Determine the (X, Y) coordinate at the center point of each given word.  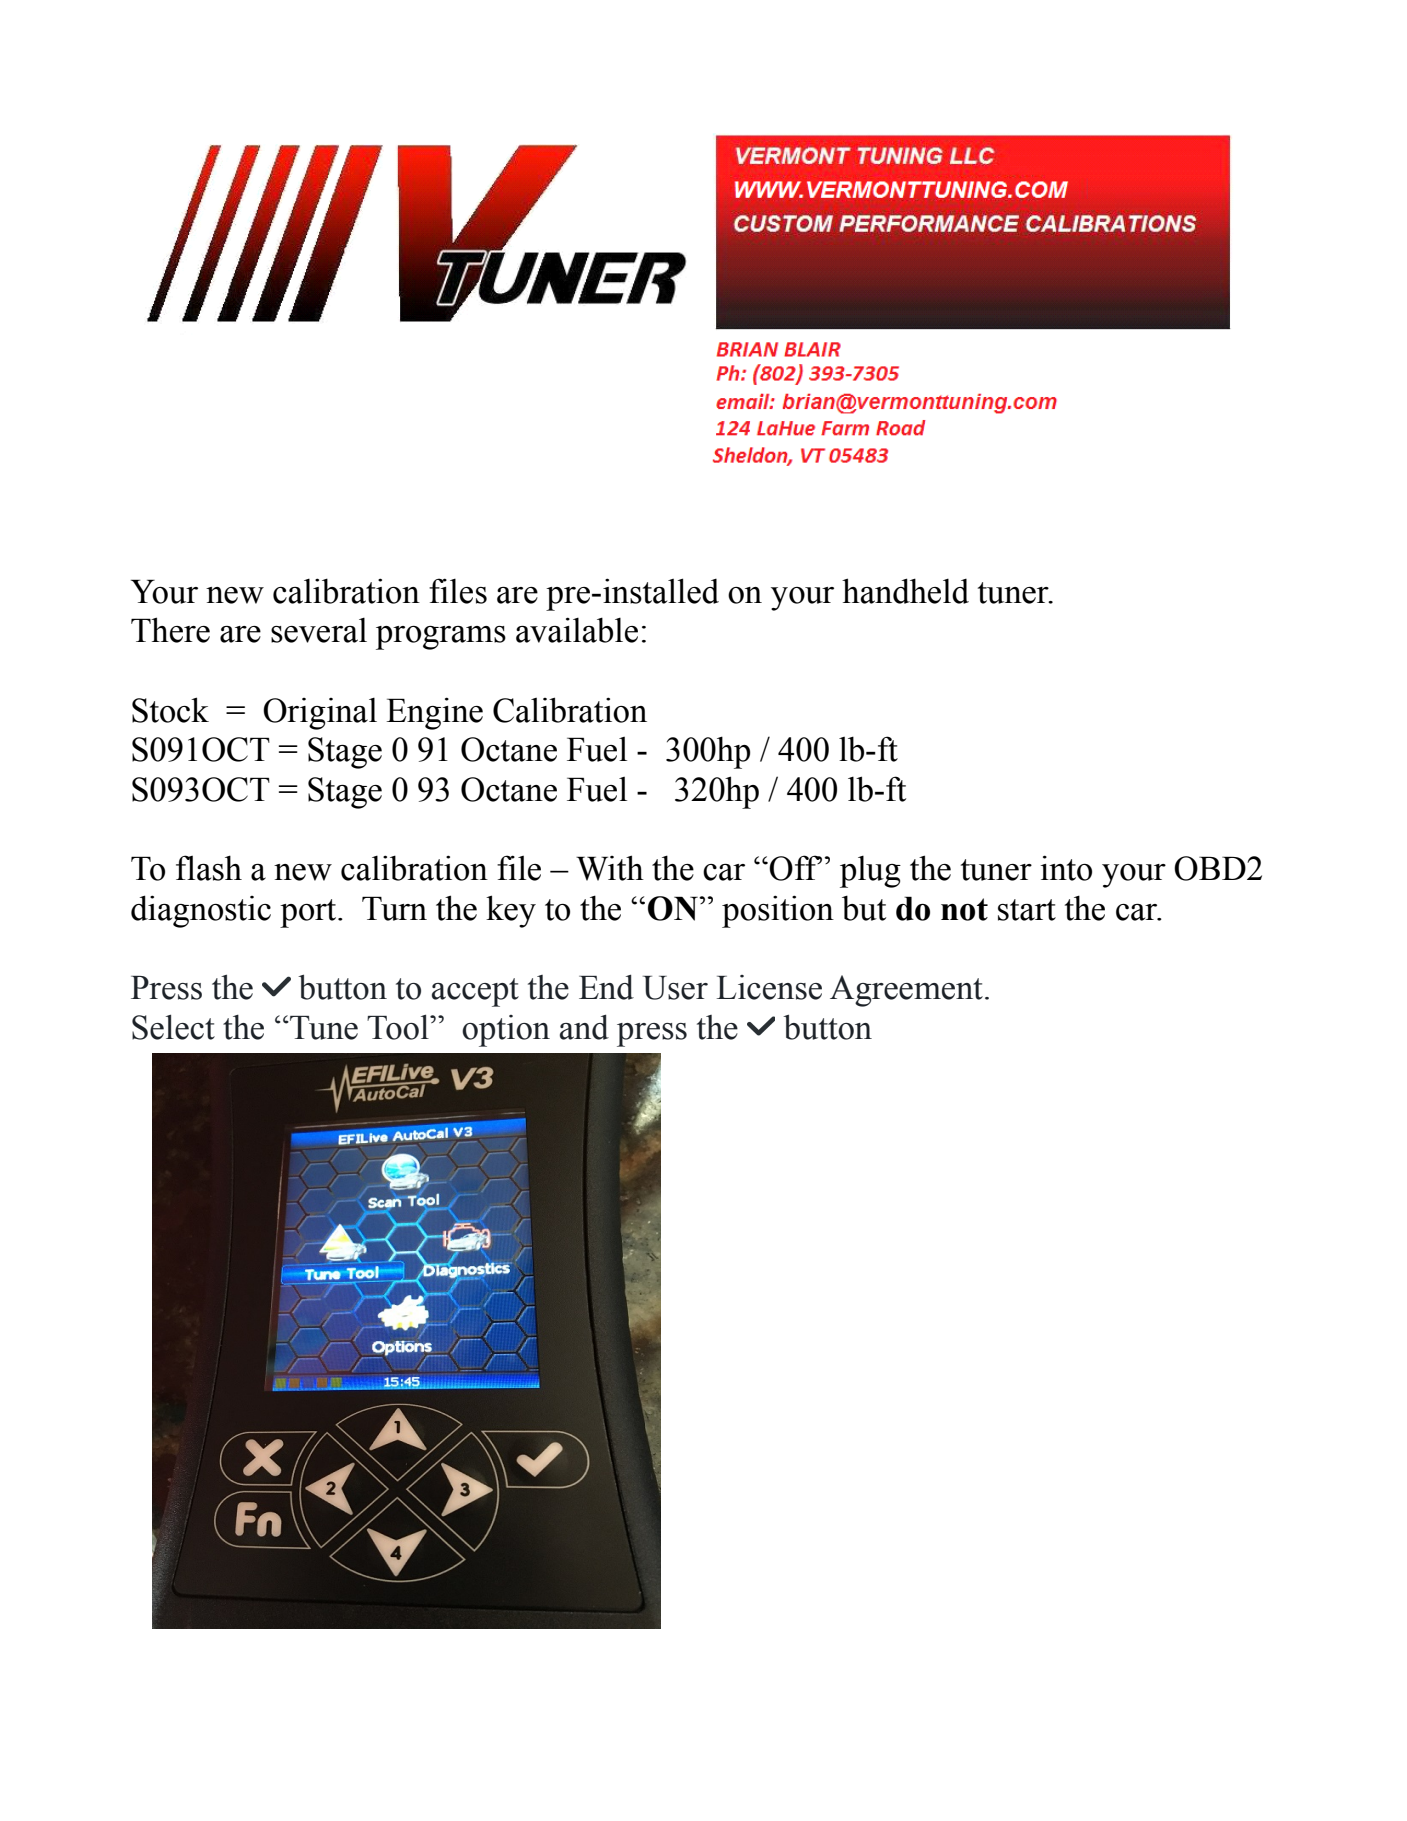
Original (320, 713)
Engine (434, 713)
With (610, 868)
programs (441, 638)
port (309, 913)
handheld (905, 591)
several (319, 630)
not (964, 909)
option (506, 1031)
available (577, 630)
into (1066, 868)
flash (209, 868)
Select (173, 1027)
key (511, 911)
